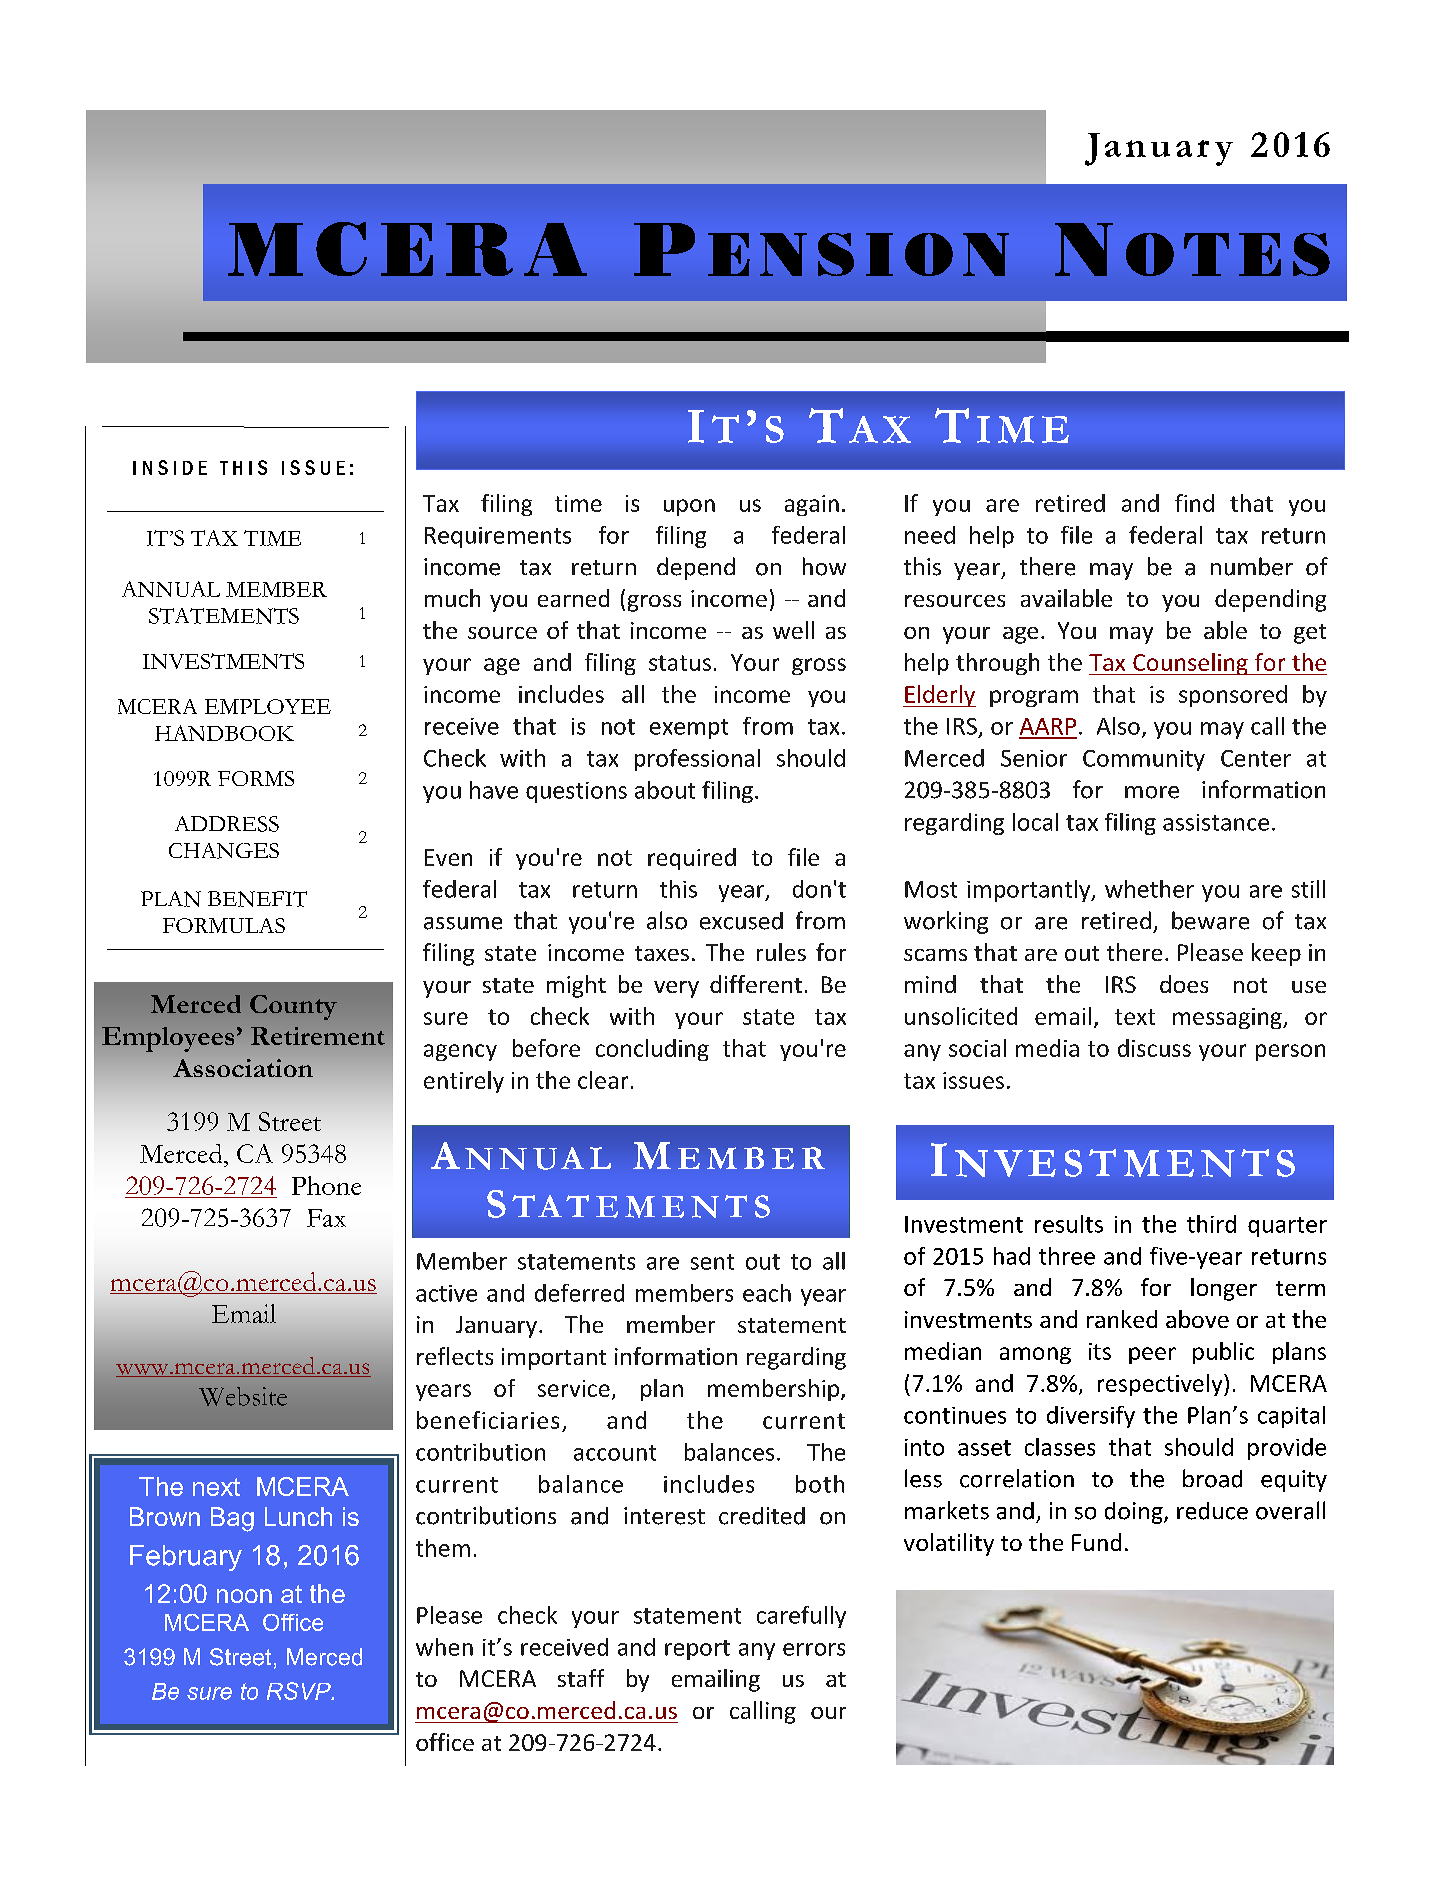 This screenshot has height=1878, width=1451. I want to click on professional, so click(697, 760).
